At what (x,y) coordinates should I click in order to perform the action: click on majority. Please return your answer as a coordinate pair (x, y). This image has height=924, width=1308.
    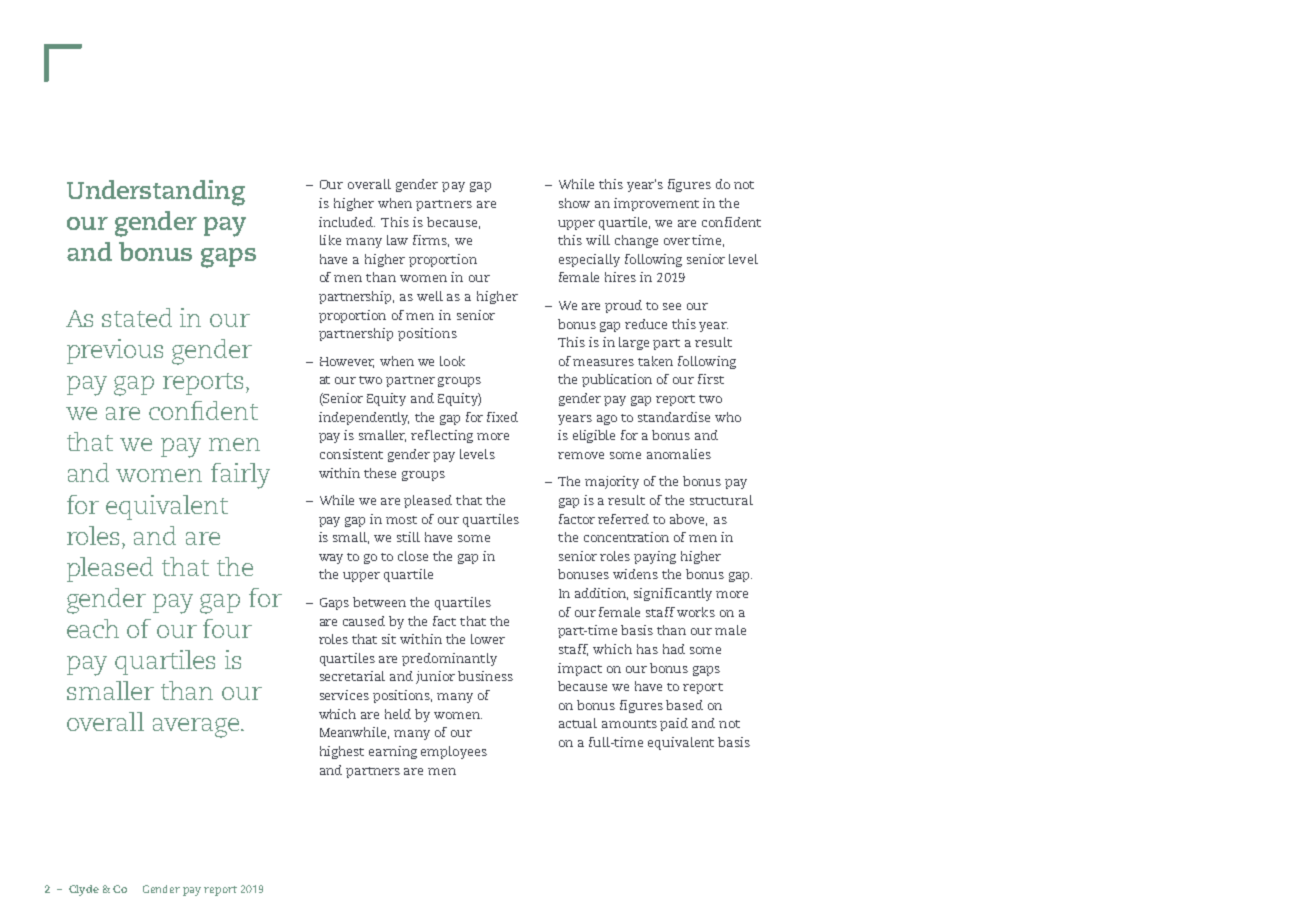
    Looking at the image, I should click on (612, 482).
